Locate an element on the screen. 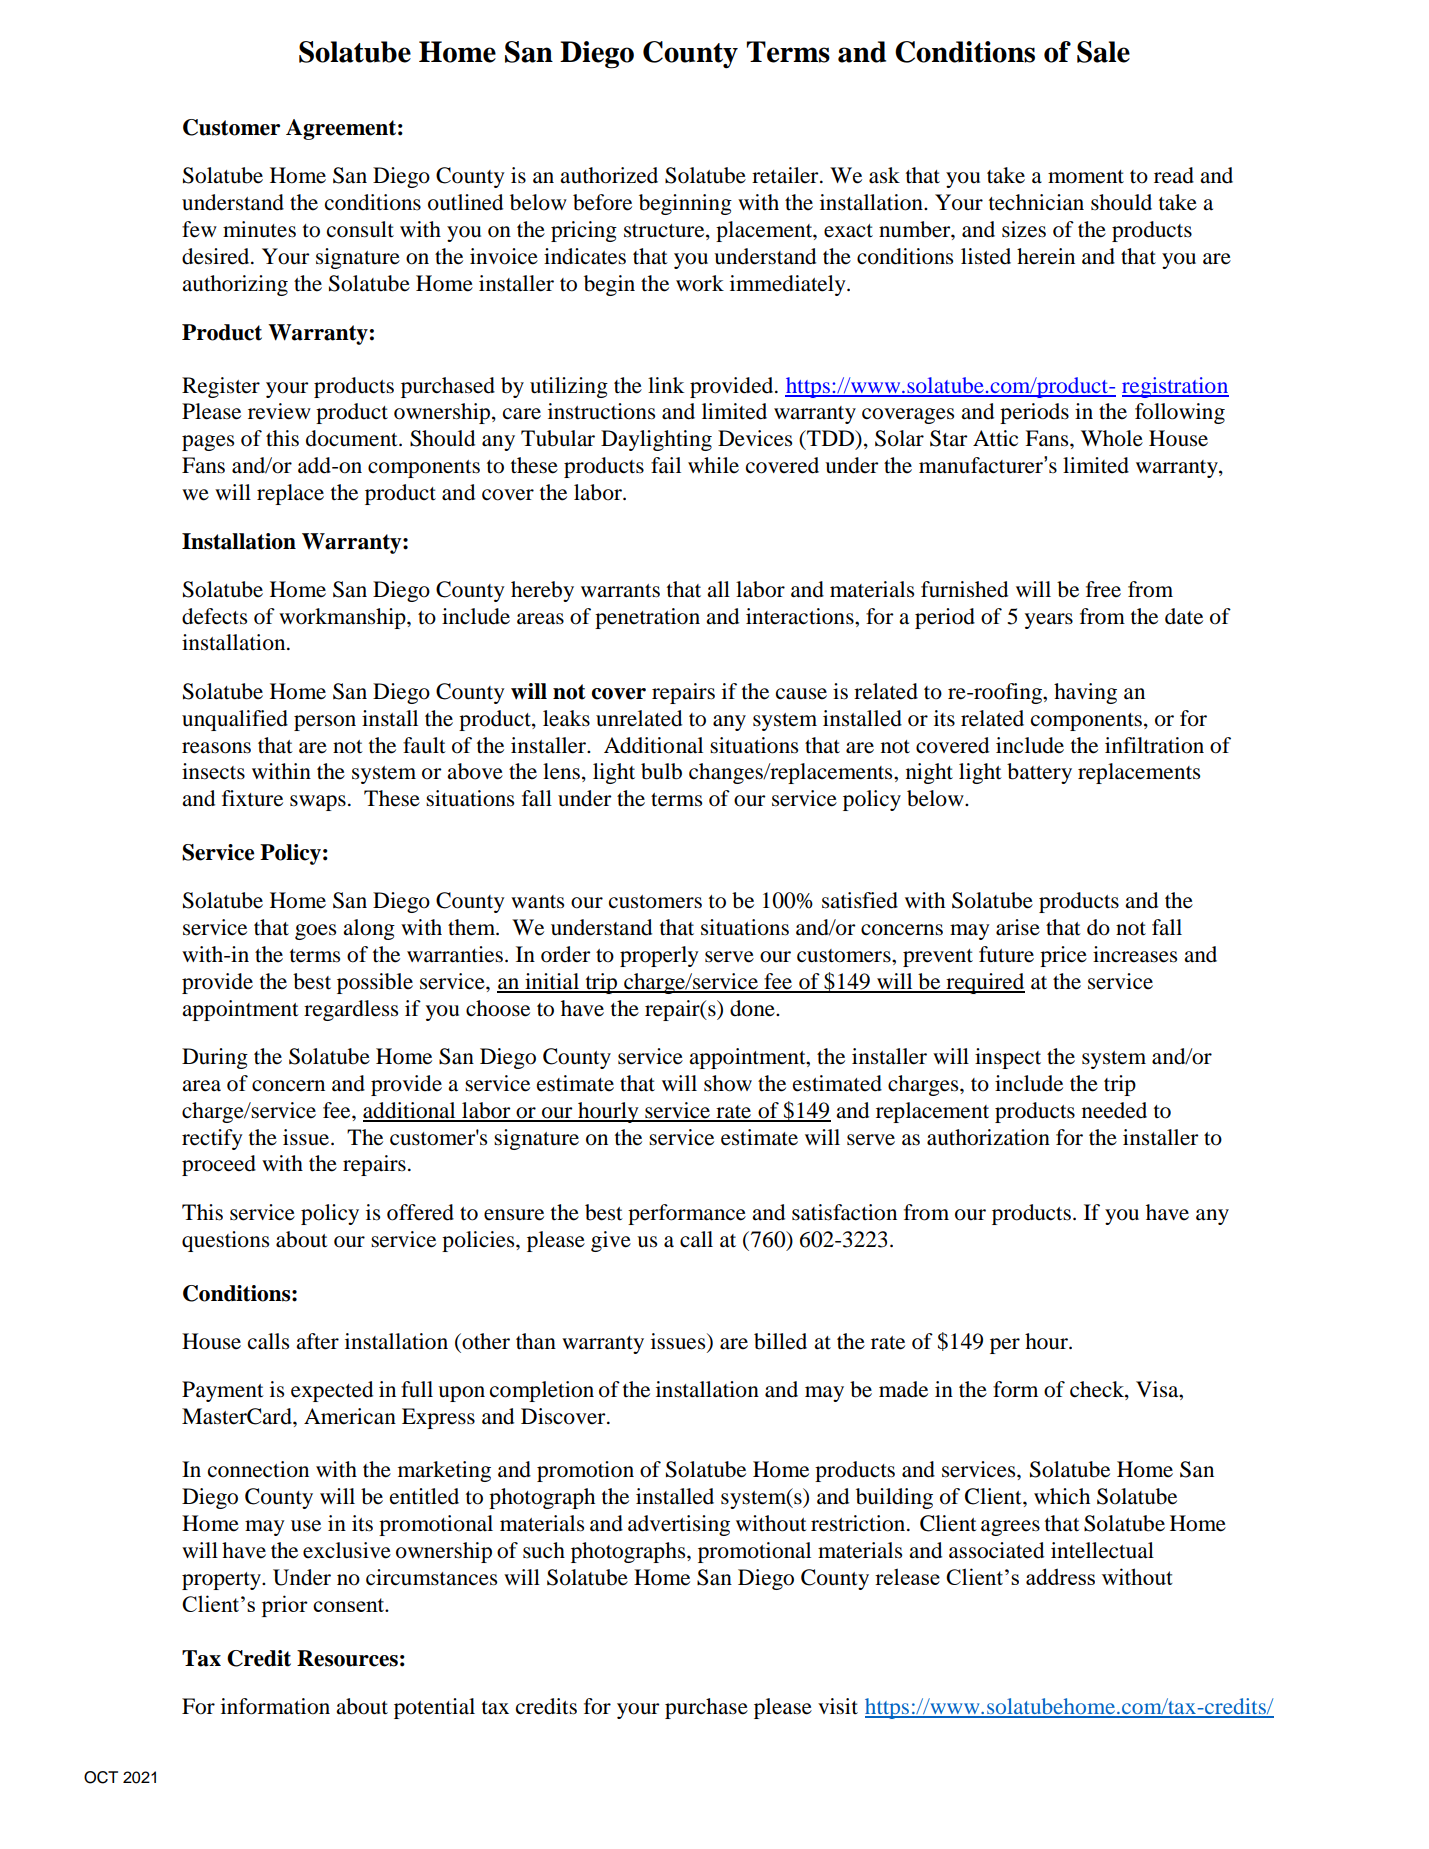 This screenshot has height=1849, width=1429. give is located at coordinates (611, 1241).
